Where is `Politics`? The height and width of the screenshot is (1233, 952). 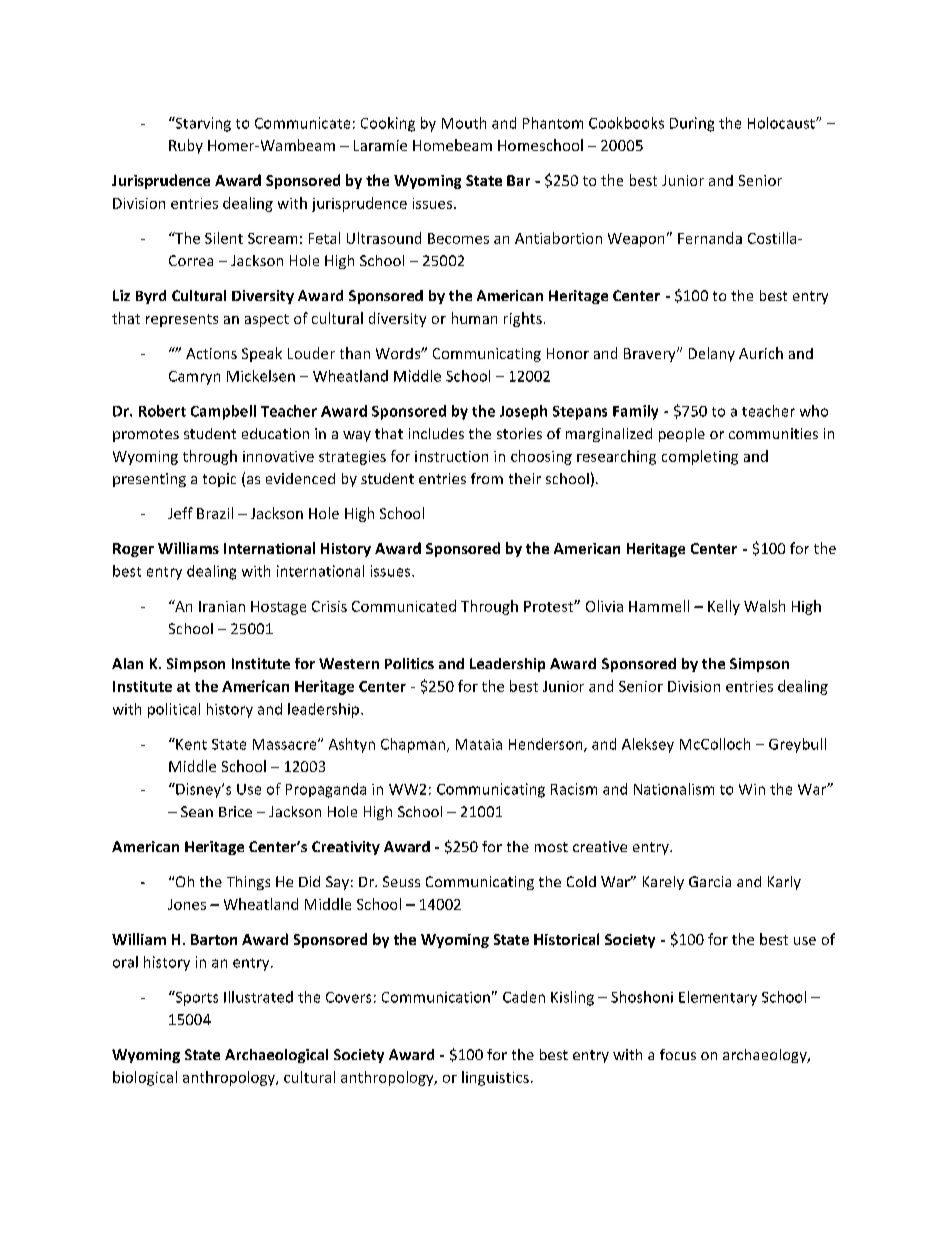 Politics is located at coordinates (409, 663).
